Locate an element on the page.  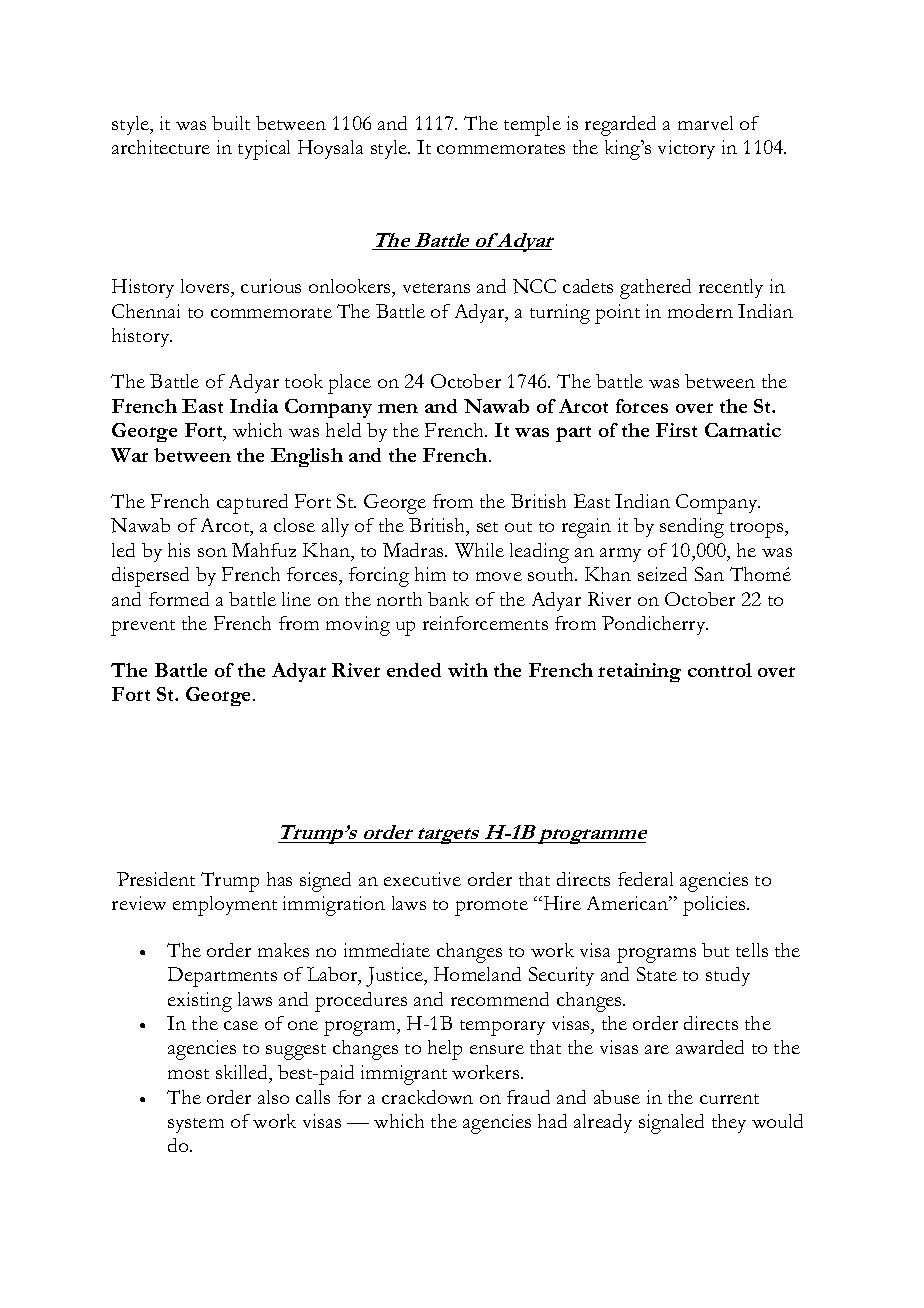
modern is located at coordinates (700, 311).
